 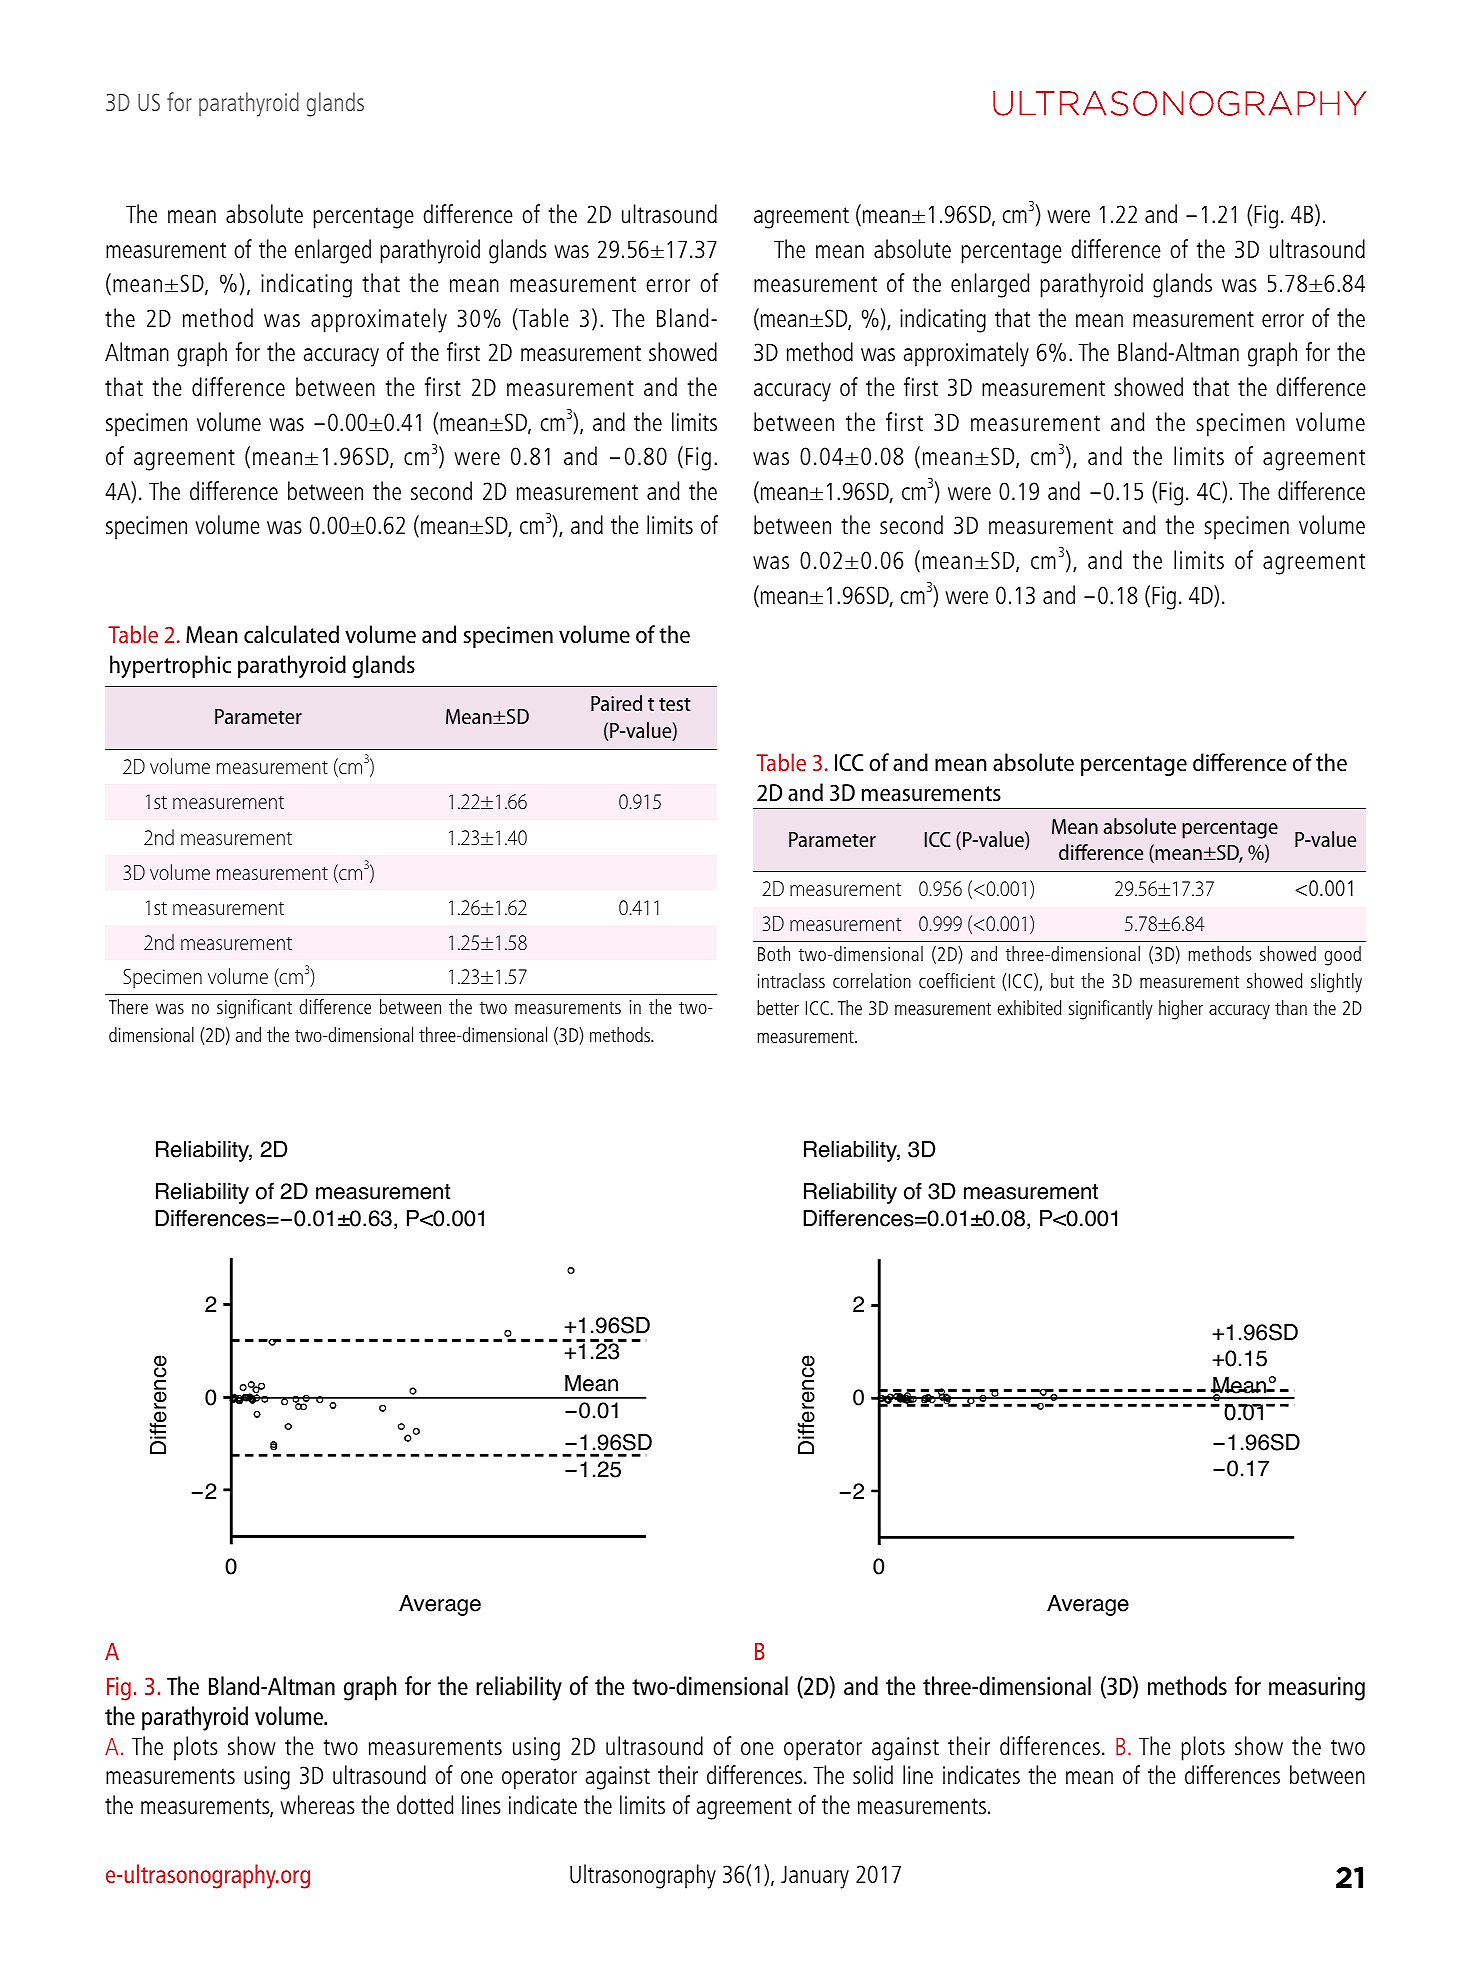 What do you see at coordinates (425, 1804) in the image?
I see `dotted` at bounding box center [425, 1804].
